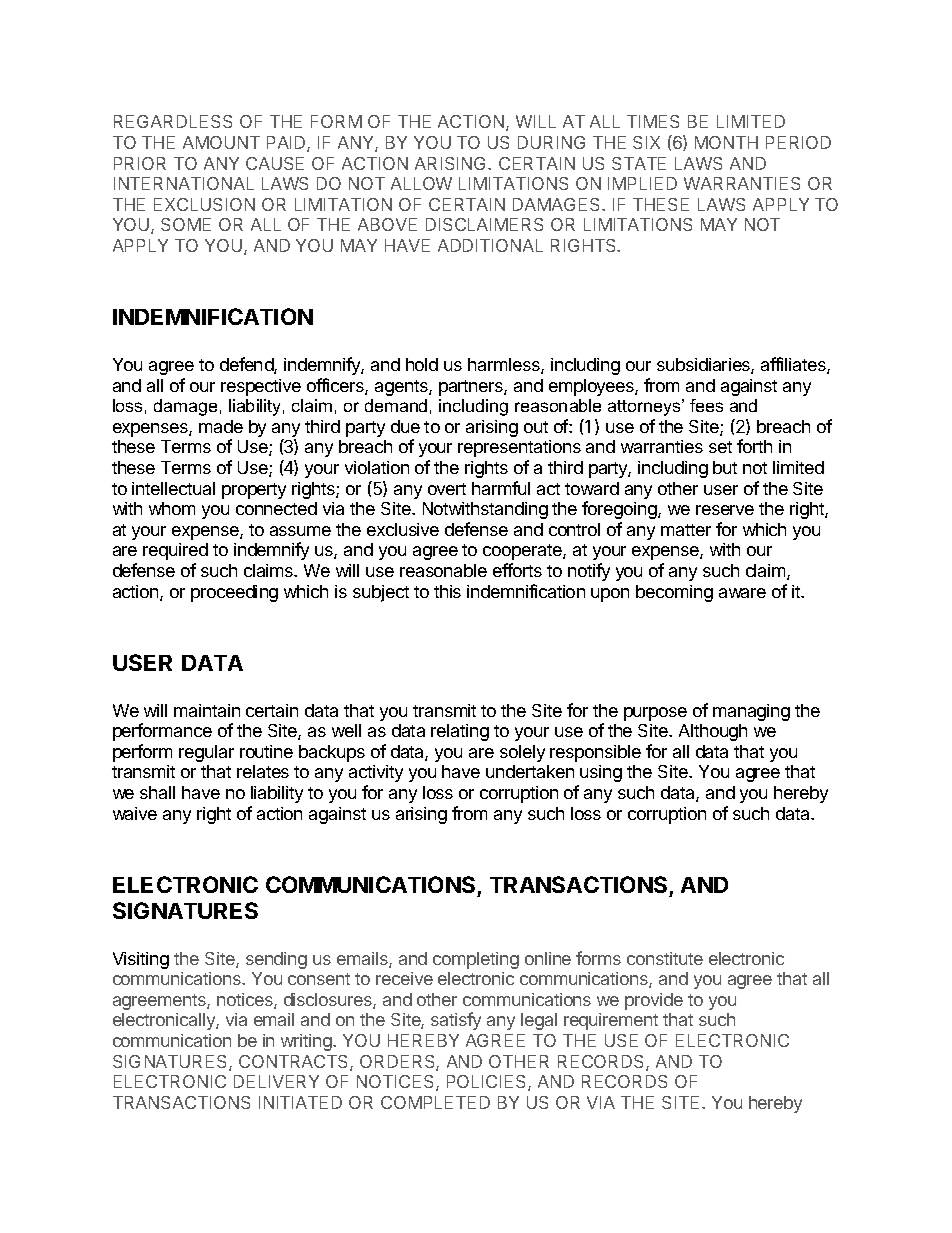 This page has width=952, height=1233. What do you see at coordinates (221, 142) in the page?
I see `AMOUNT` at bounding box center [221, 142].
